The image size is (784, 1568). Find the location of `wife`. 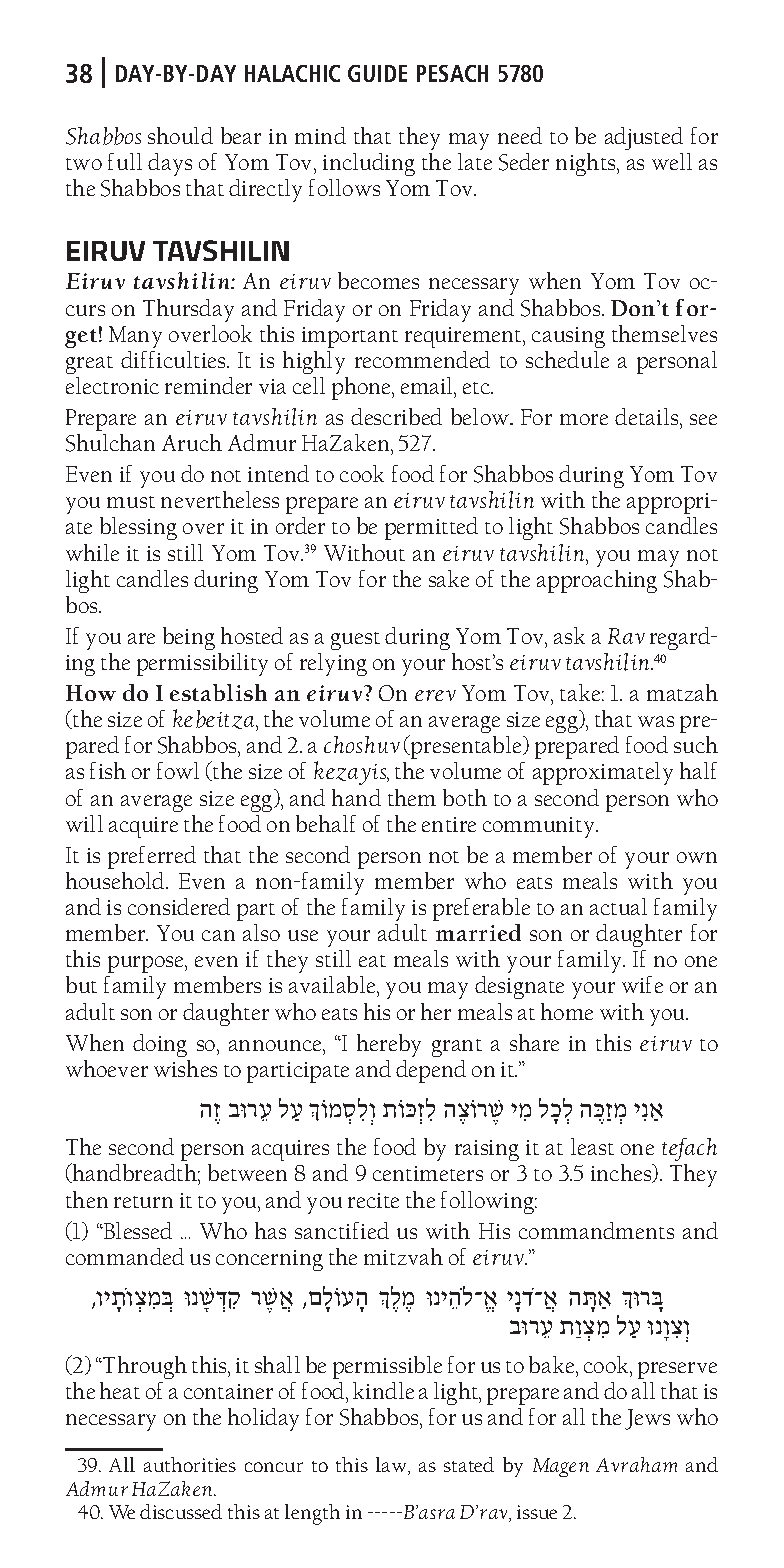

wife is located at coordinates (642, 984).
